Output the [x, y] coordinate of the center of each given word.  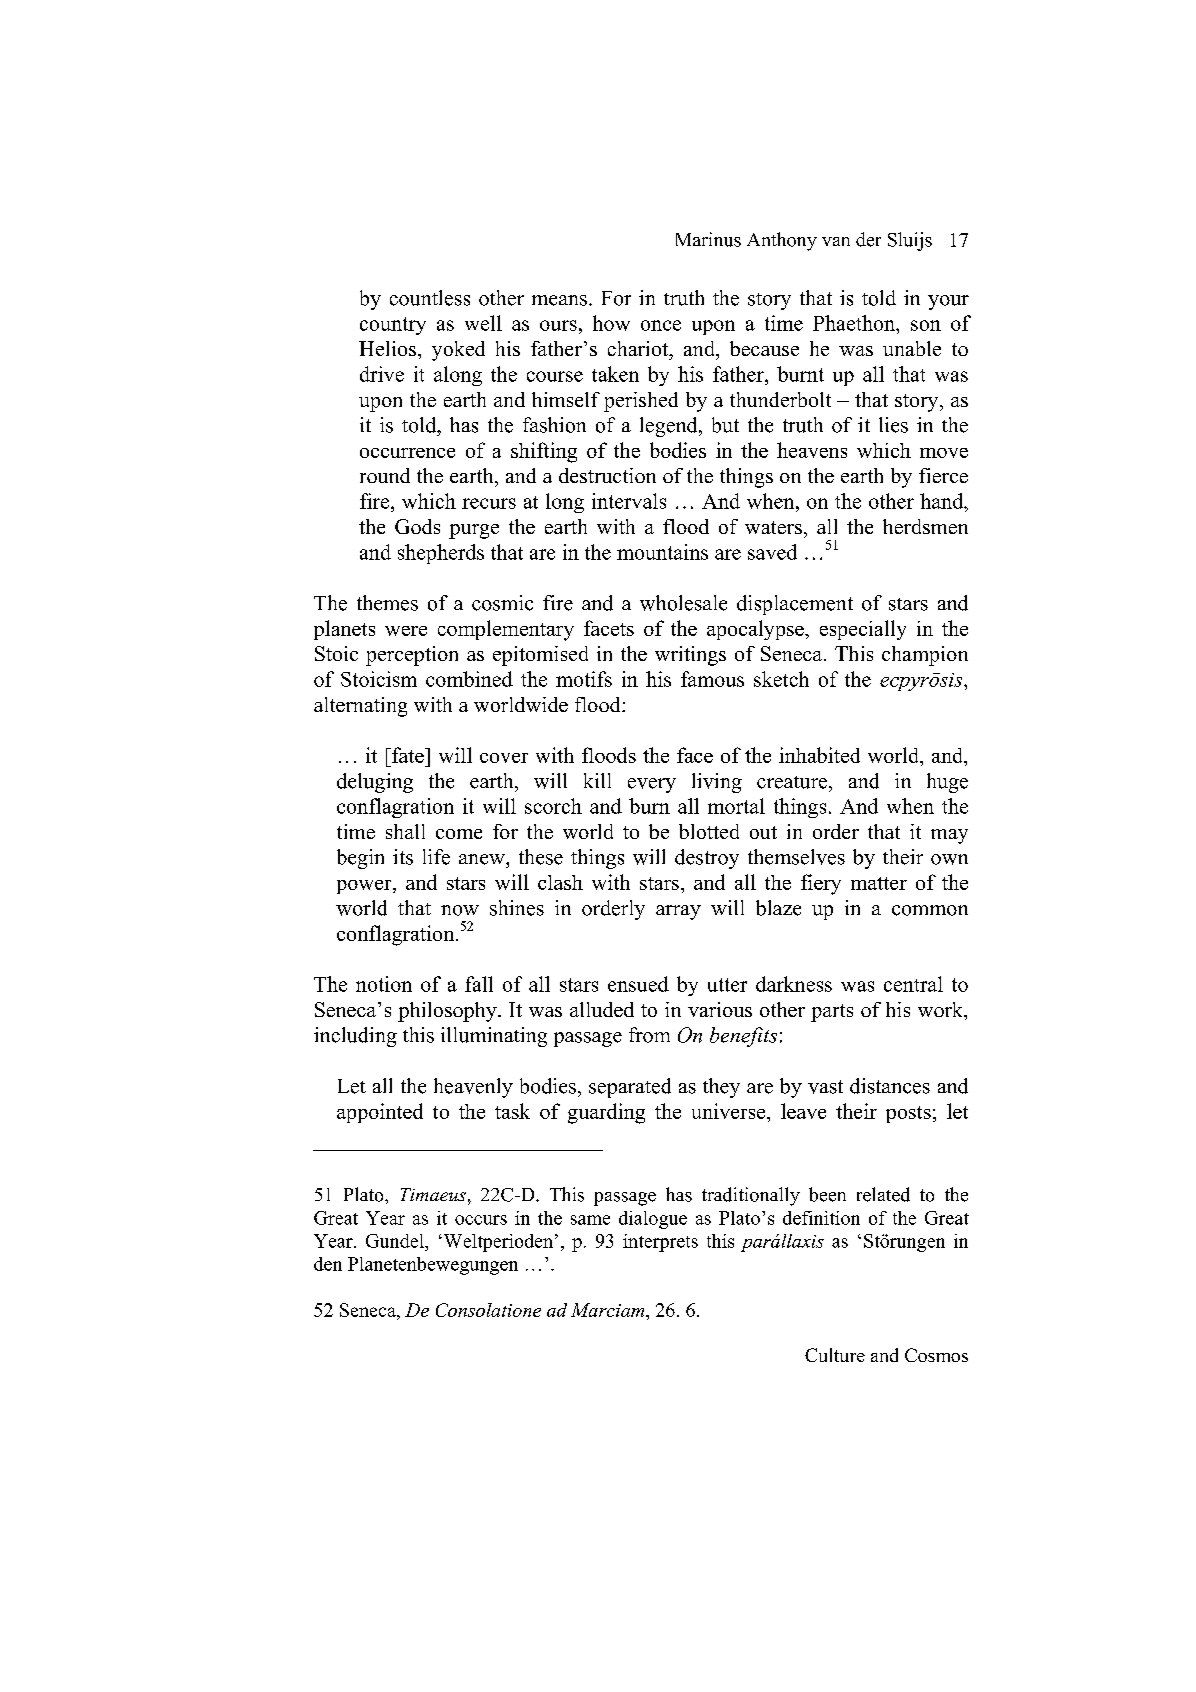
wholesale [683, 603]
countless [430, 298]
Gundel [396, 1241]
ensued [638, 984]
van [836, 241]
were [406, 631]
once [661, 325]
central [913, 984]
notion [384, 984]
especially [863, 630]
